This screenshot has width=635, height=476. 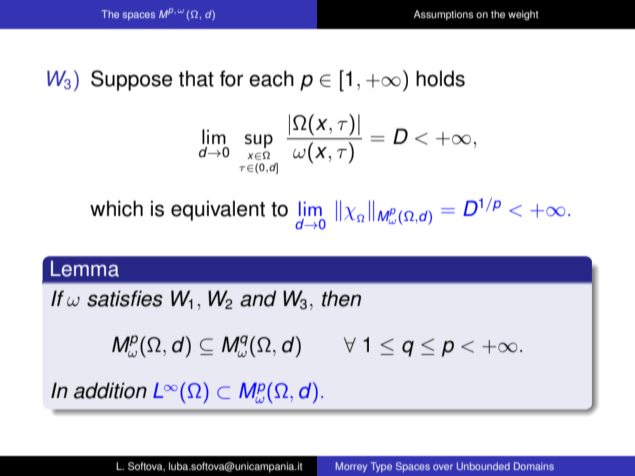 What do you see at coordinates (116, 208) in the screenshot?
I see `which` at bounding box center [116, 208].
